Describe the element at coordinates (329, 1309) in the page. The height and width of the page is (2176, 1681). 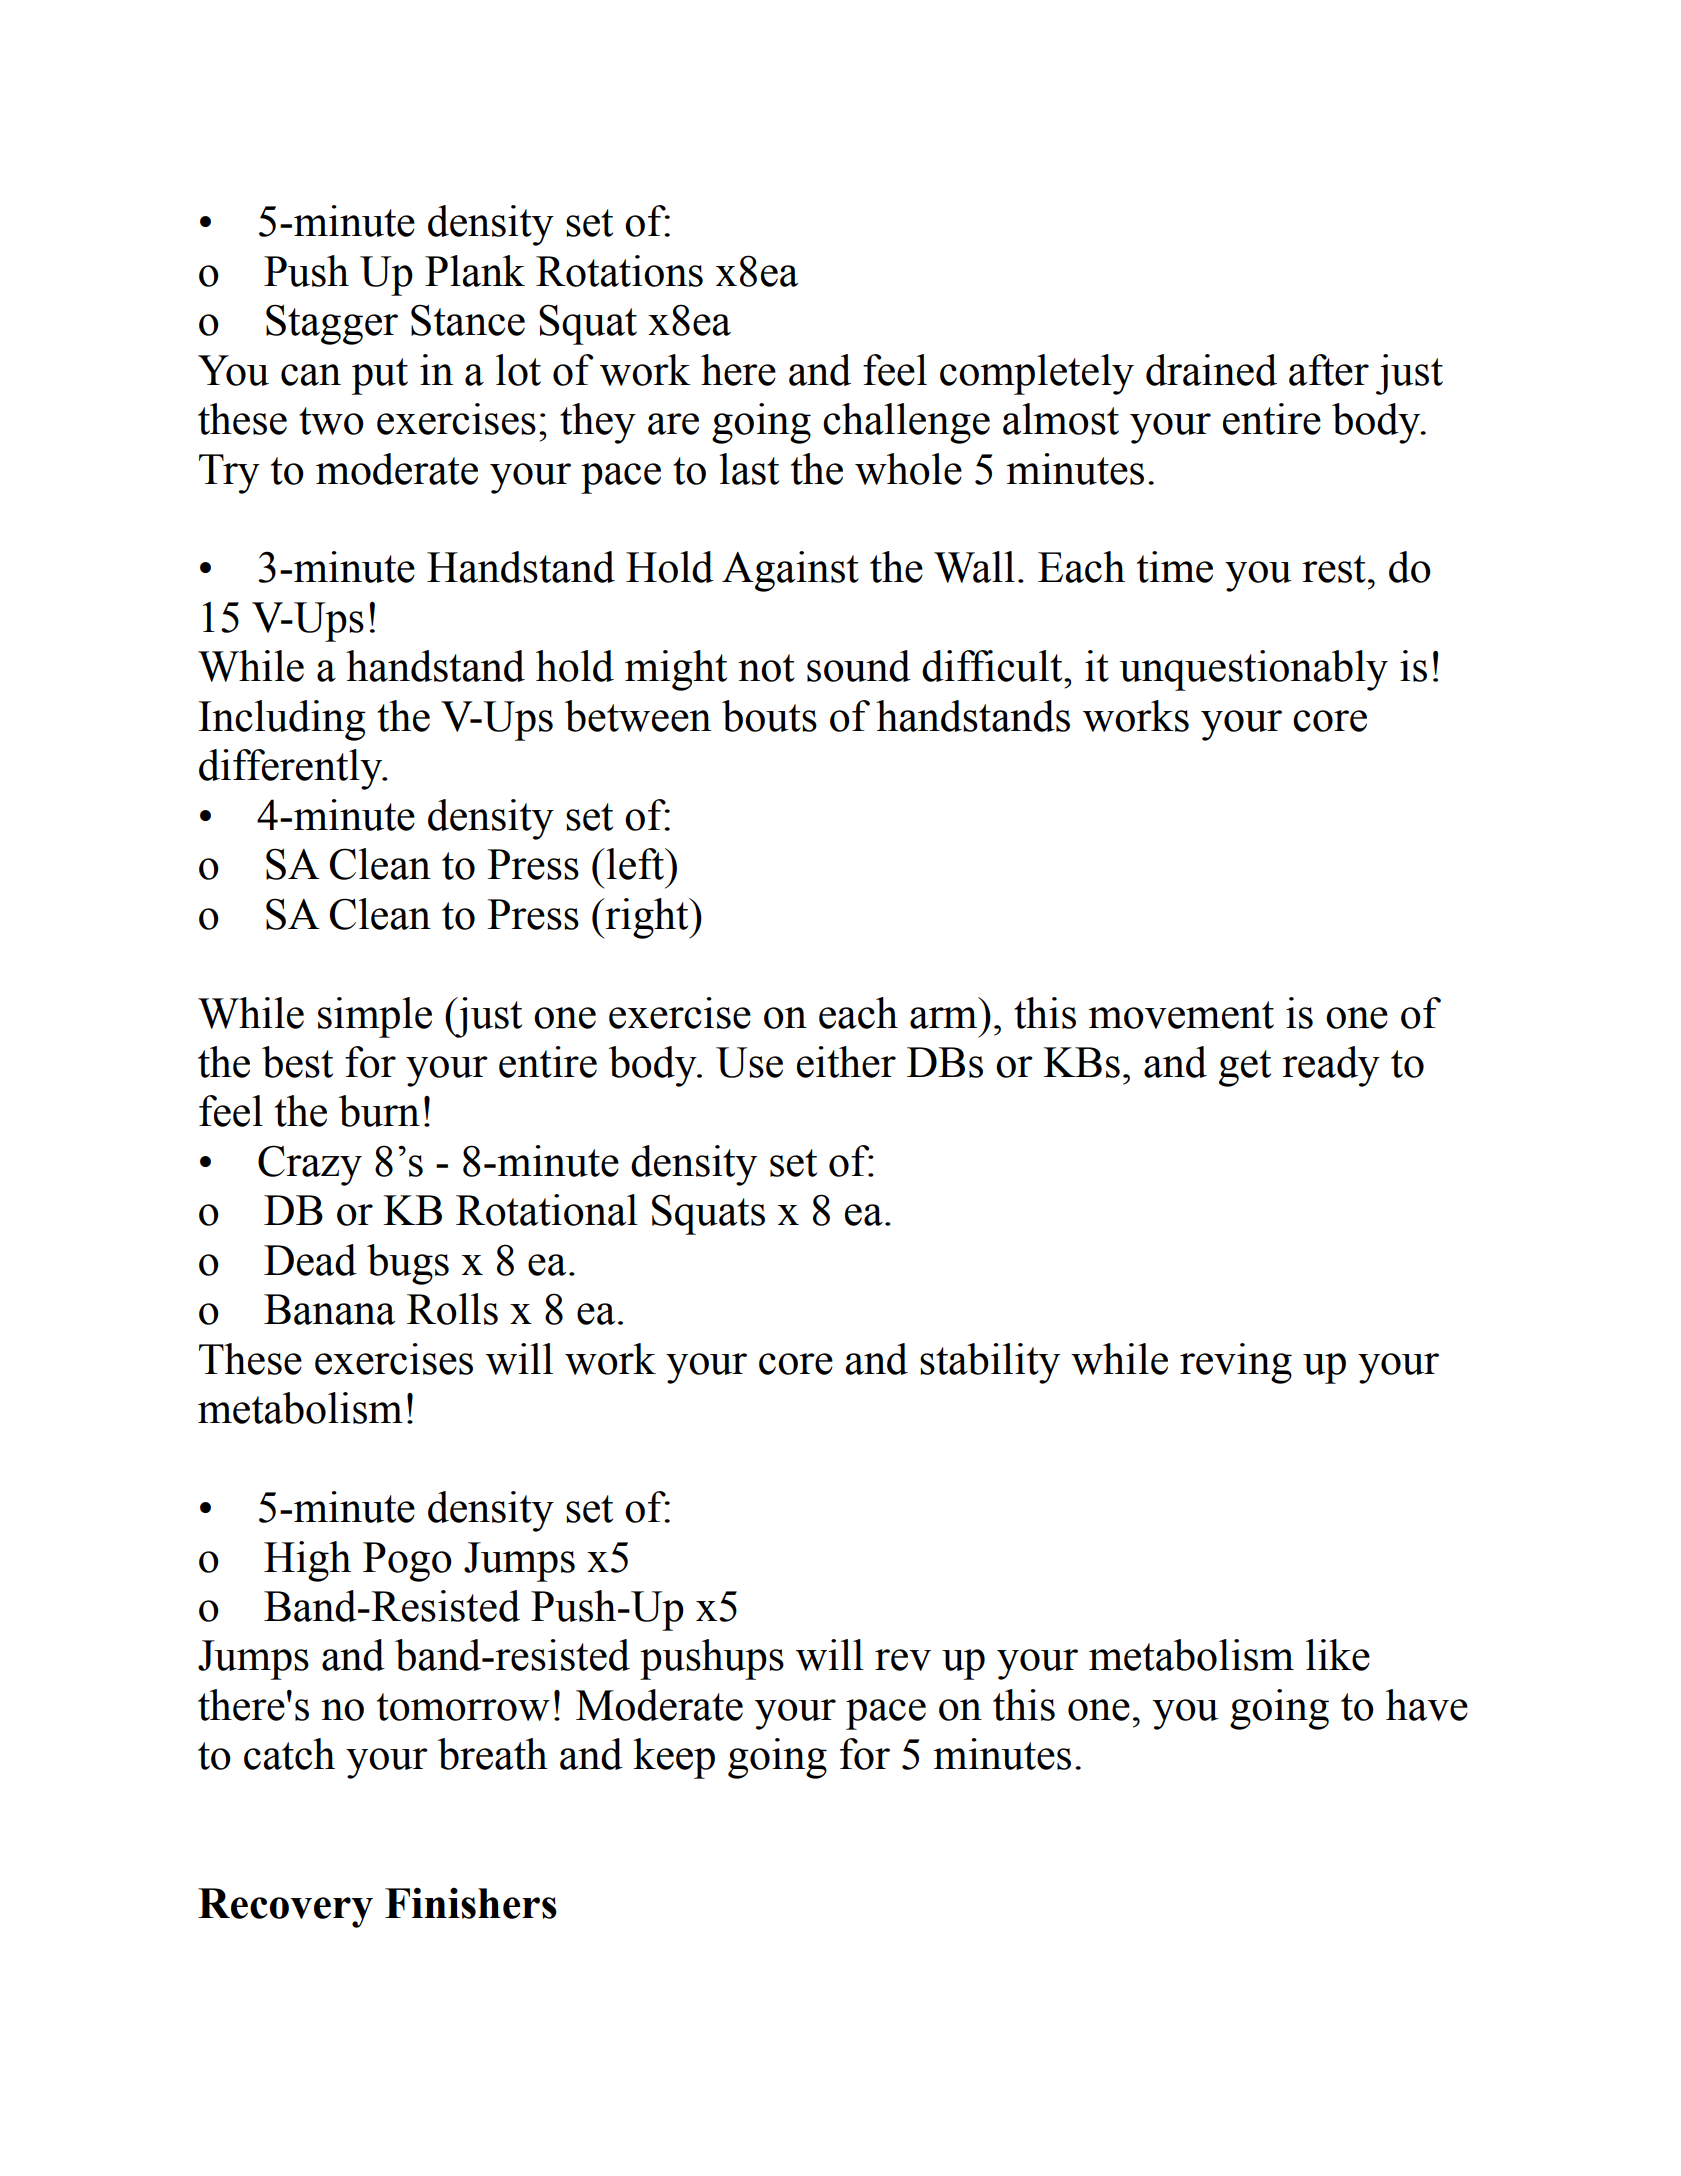
I see `Banana` at that location.
